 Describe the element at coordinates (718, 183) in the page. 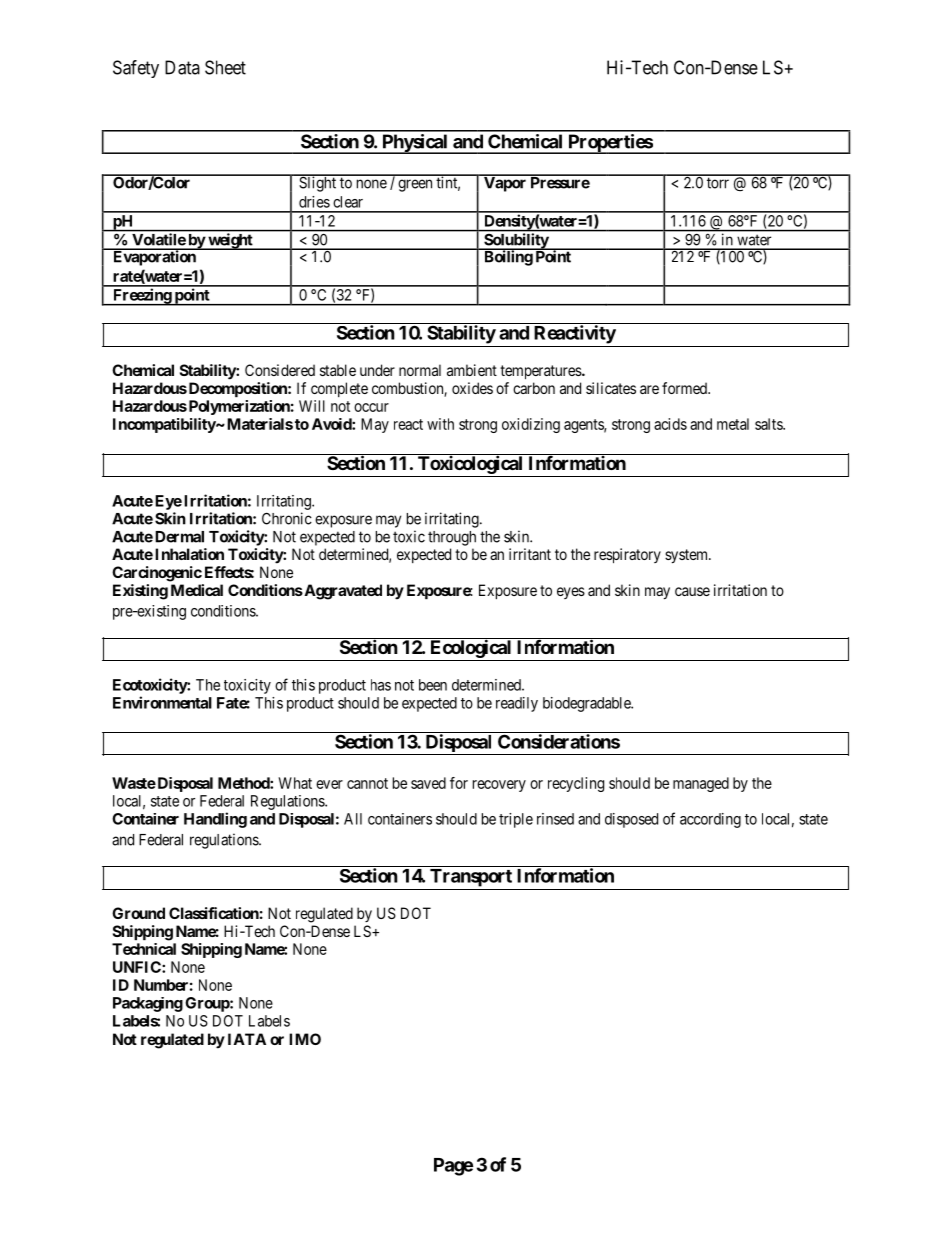

I see `torr` at that location.
